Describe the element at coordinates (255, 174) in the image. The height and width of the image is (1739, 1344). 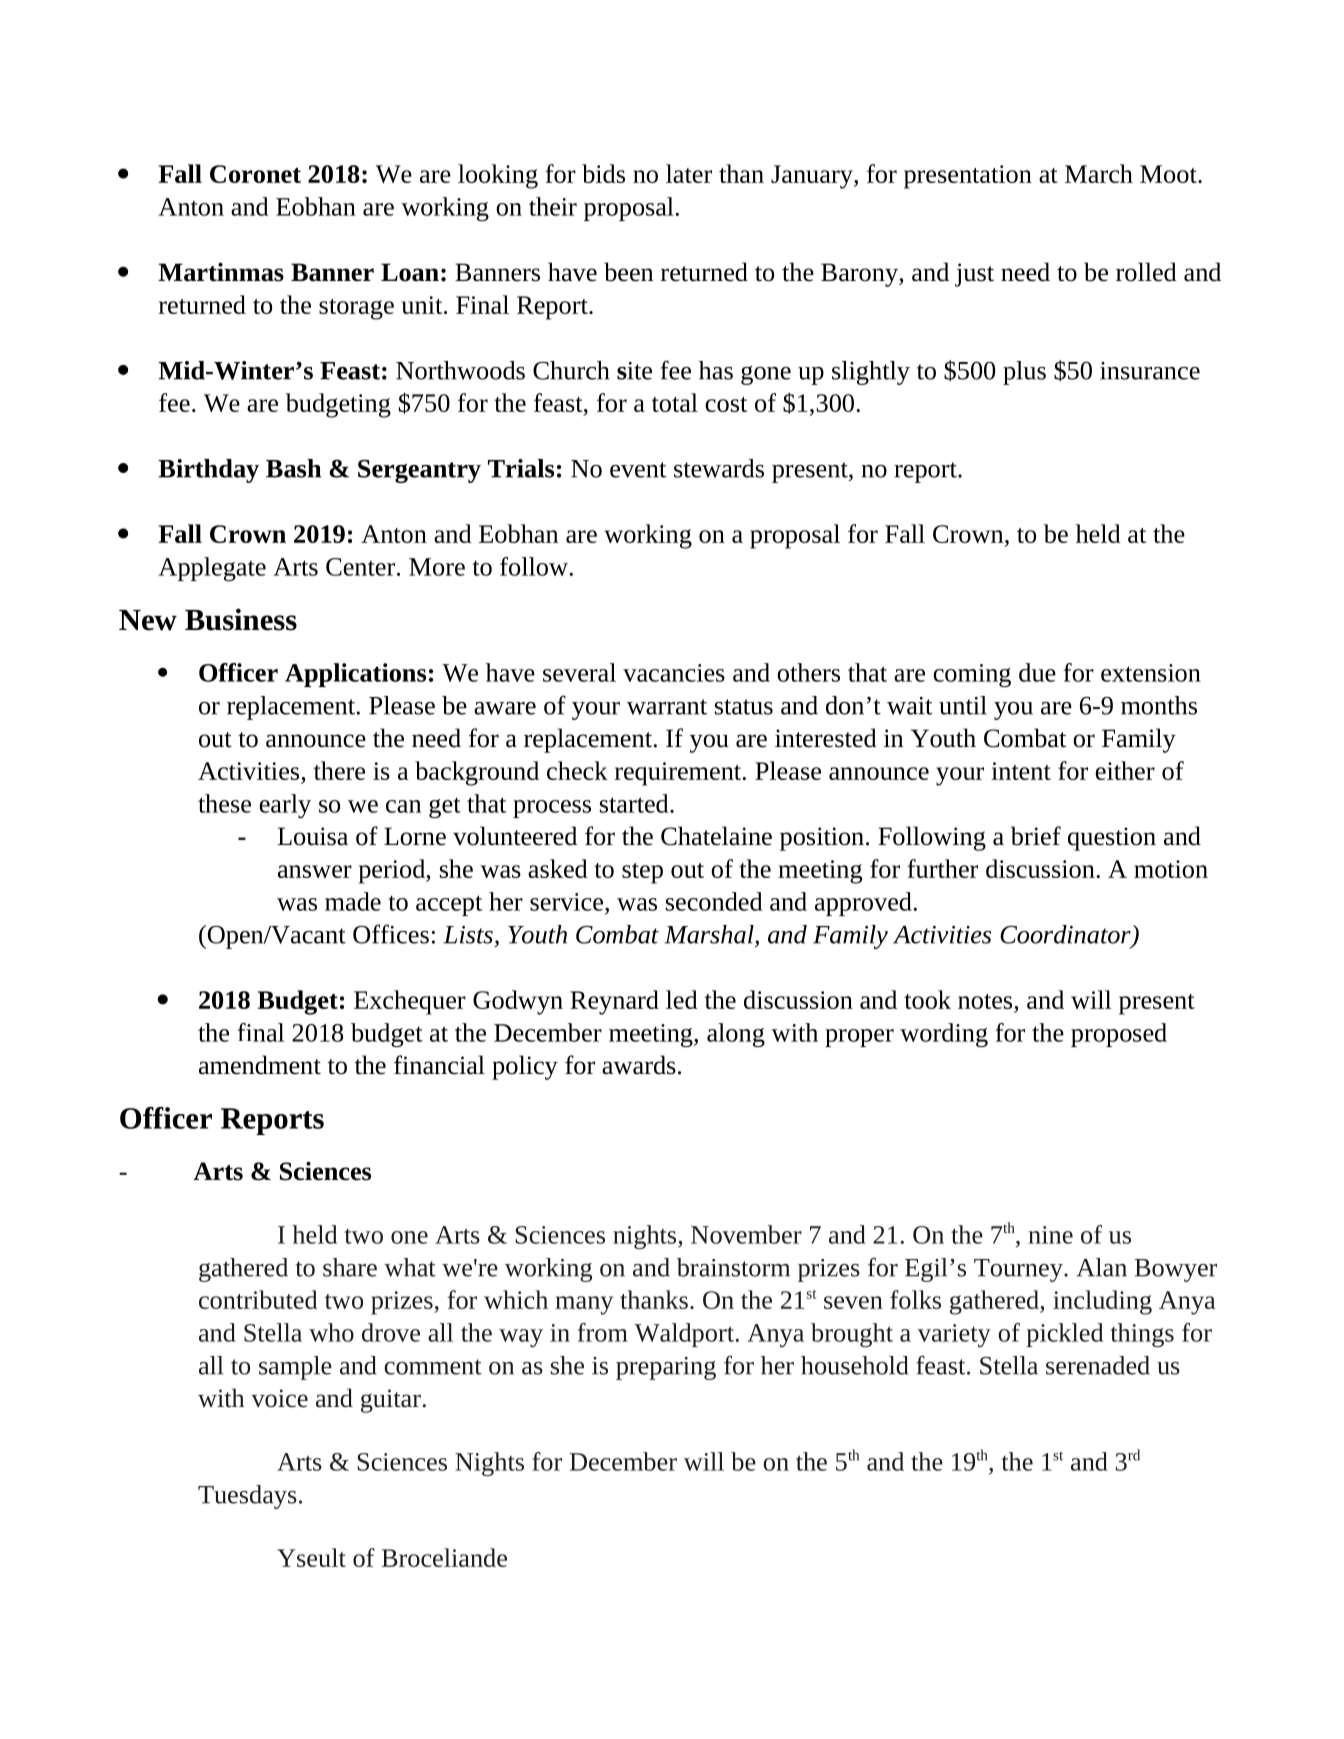
I see `Coronet` at that location.
